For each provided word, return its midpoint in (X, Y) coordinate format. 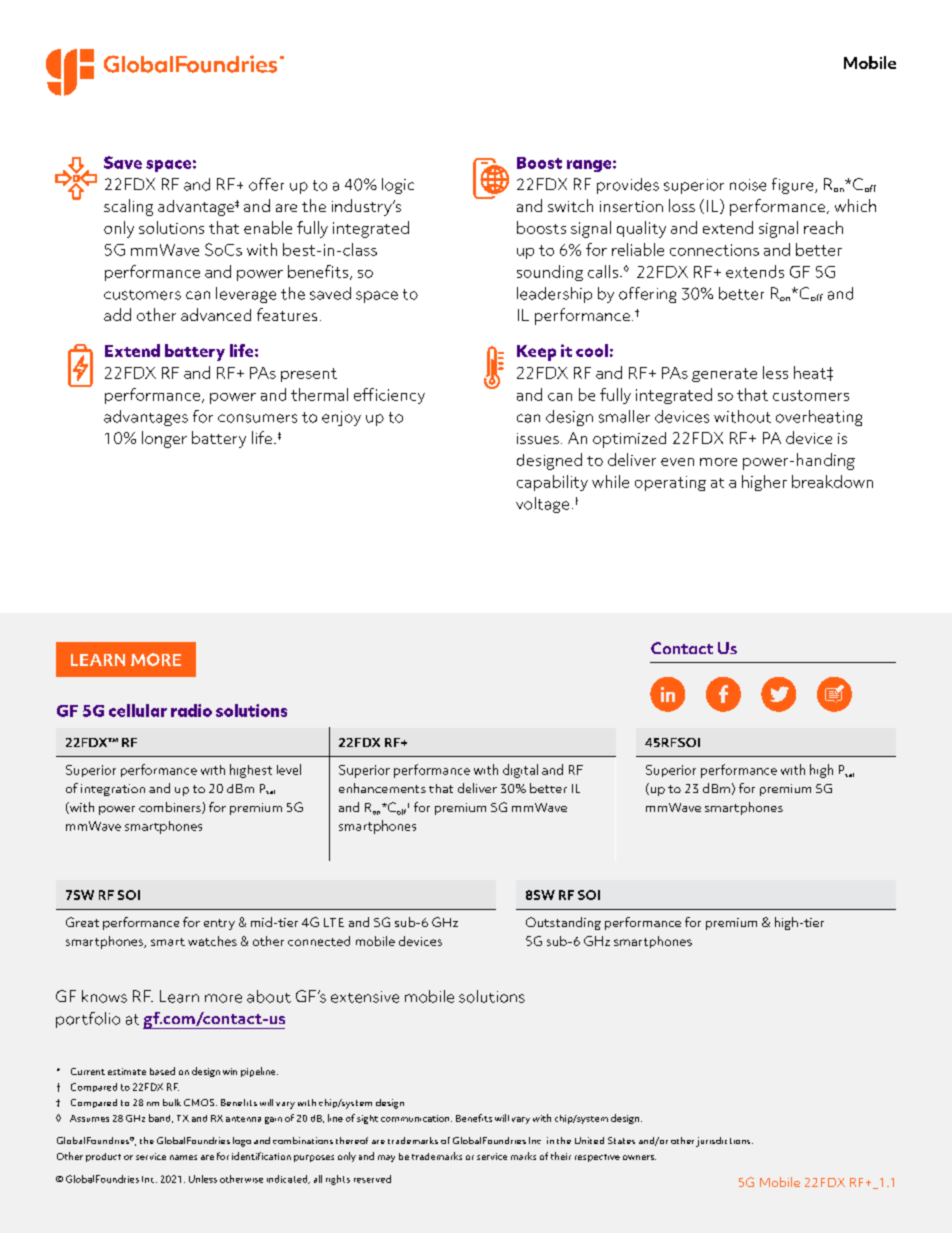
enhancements (382, 788)
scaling (128, 207)
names (183, 1157)
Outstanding (563, 923)
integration (113, 790)
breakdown (832, 481)
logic (398, 186)
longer (164, 439)
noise (748, 185)
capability (552, 483)
